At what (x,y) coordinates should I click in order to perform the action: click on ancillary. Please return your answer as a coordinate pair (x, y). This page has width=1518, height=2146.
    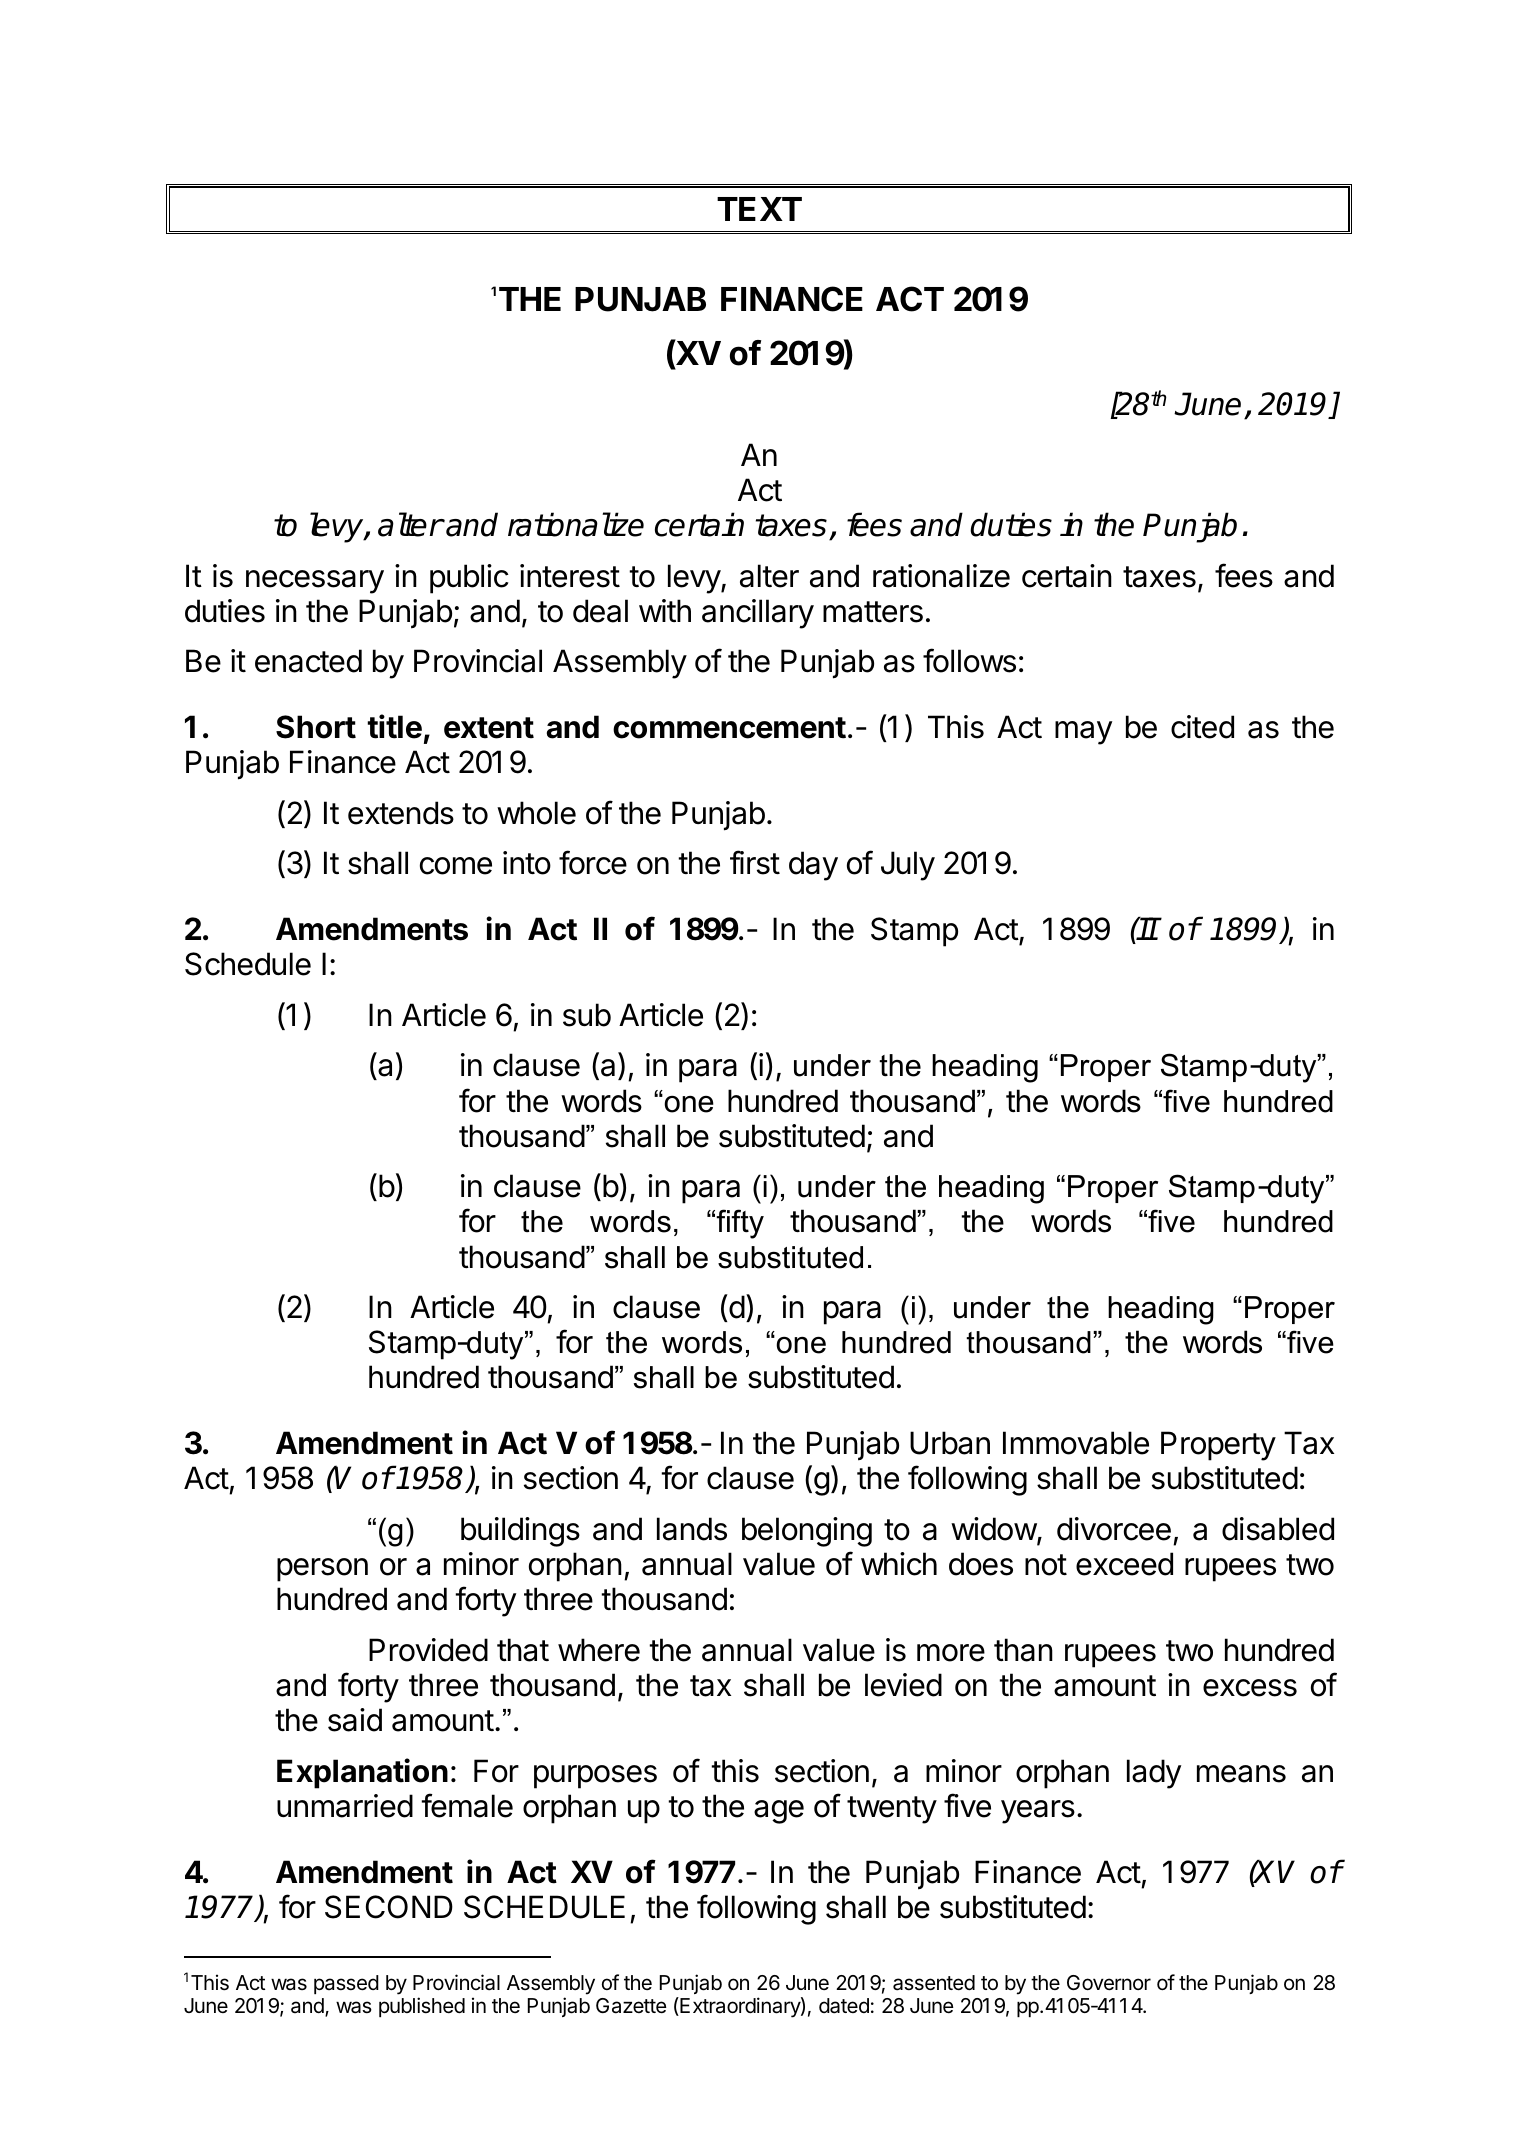
    Looking at the image, I should click on (758, 614).
